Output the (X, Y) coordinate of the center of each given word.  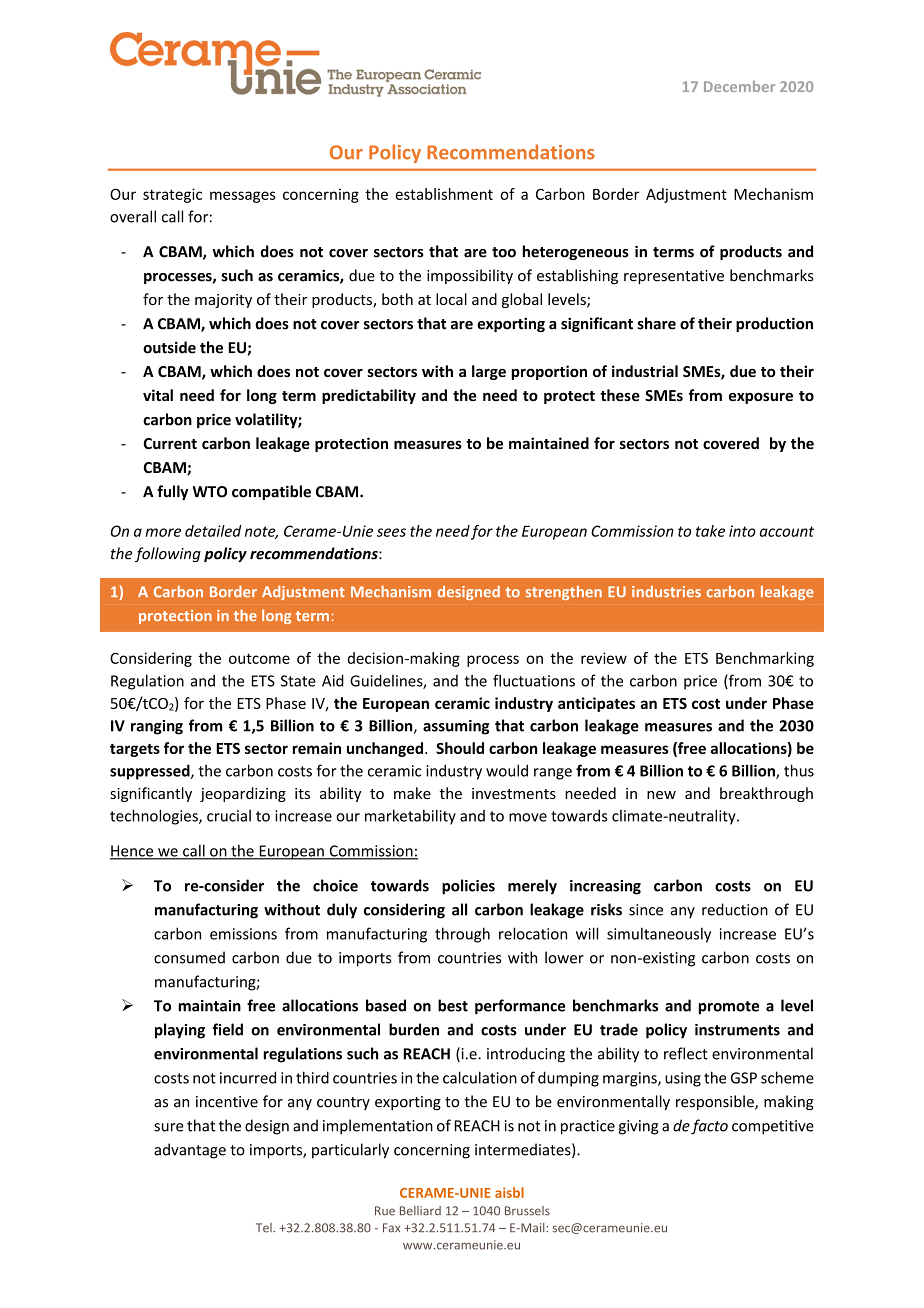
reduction (735, 909)
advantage (190, 1151)
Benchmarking (765, 659)
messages (243, 197)
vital (158, 395)
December (739, 86)
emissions (243, 934)
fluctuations (534, 680)
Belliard (420, 1211)
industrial (645, 371)
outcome (259, 658)
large (489, 372)
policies (468, 887)
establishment (444, 194)
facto (709, 1127)
